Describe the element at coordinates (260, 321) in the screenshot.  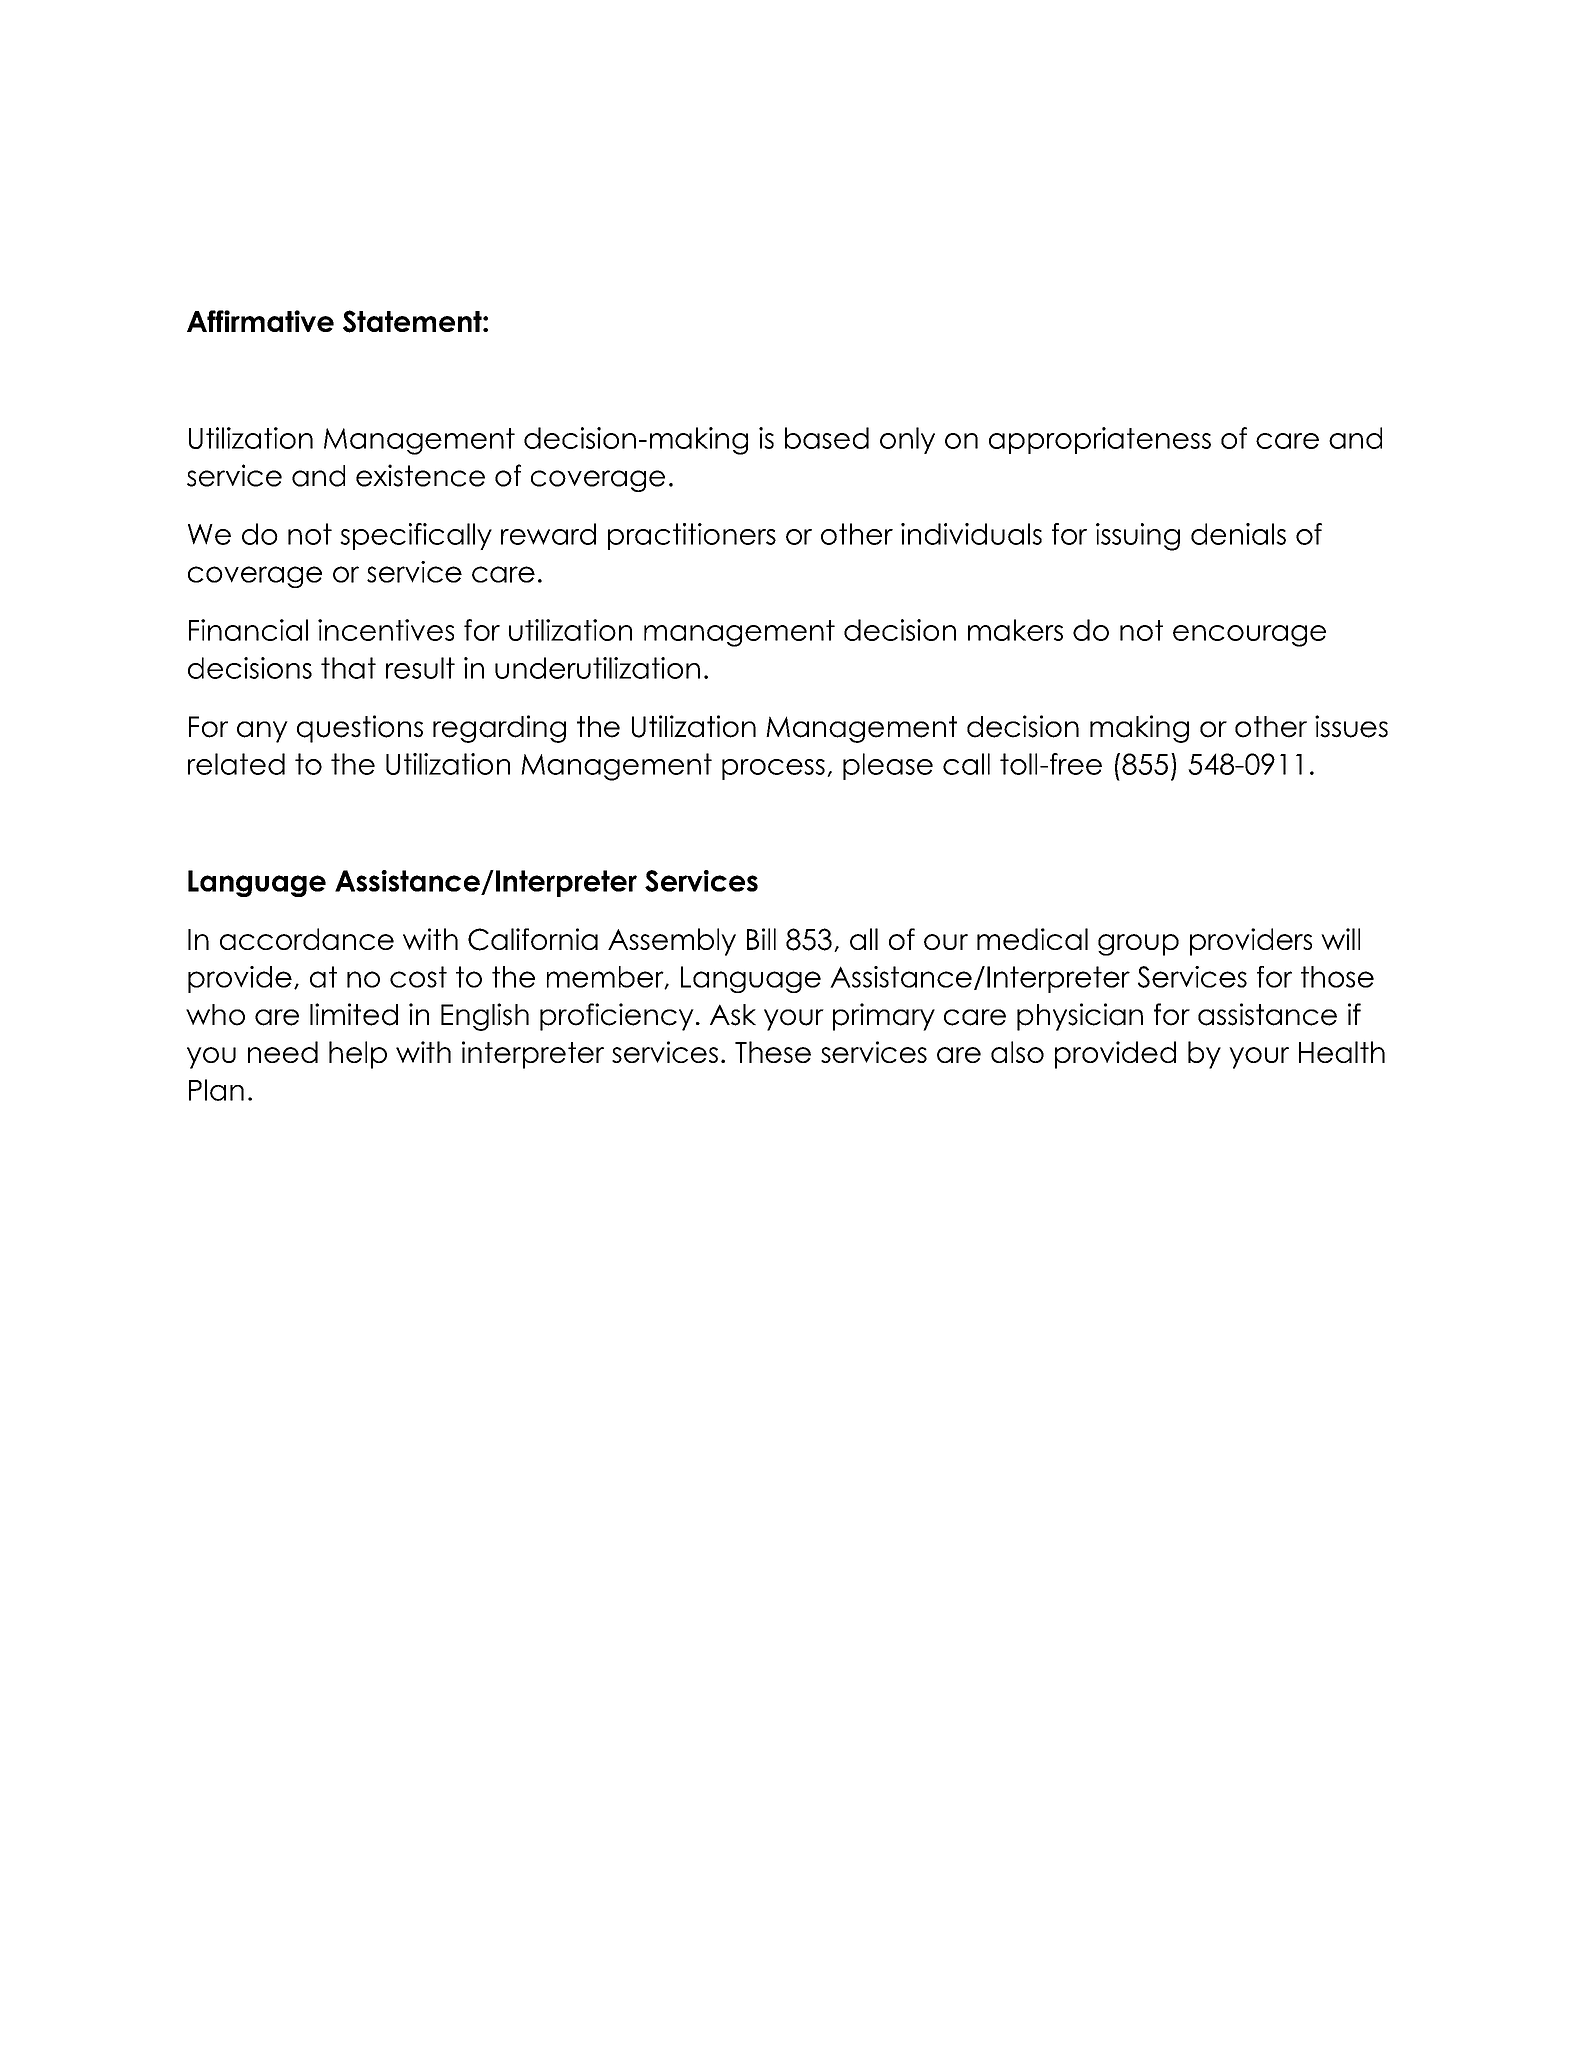
I see `Affirmative` at that location.
